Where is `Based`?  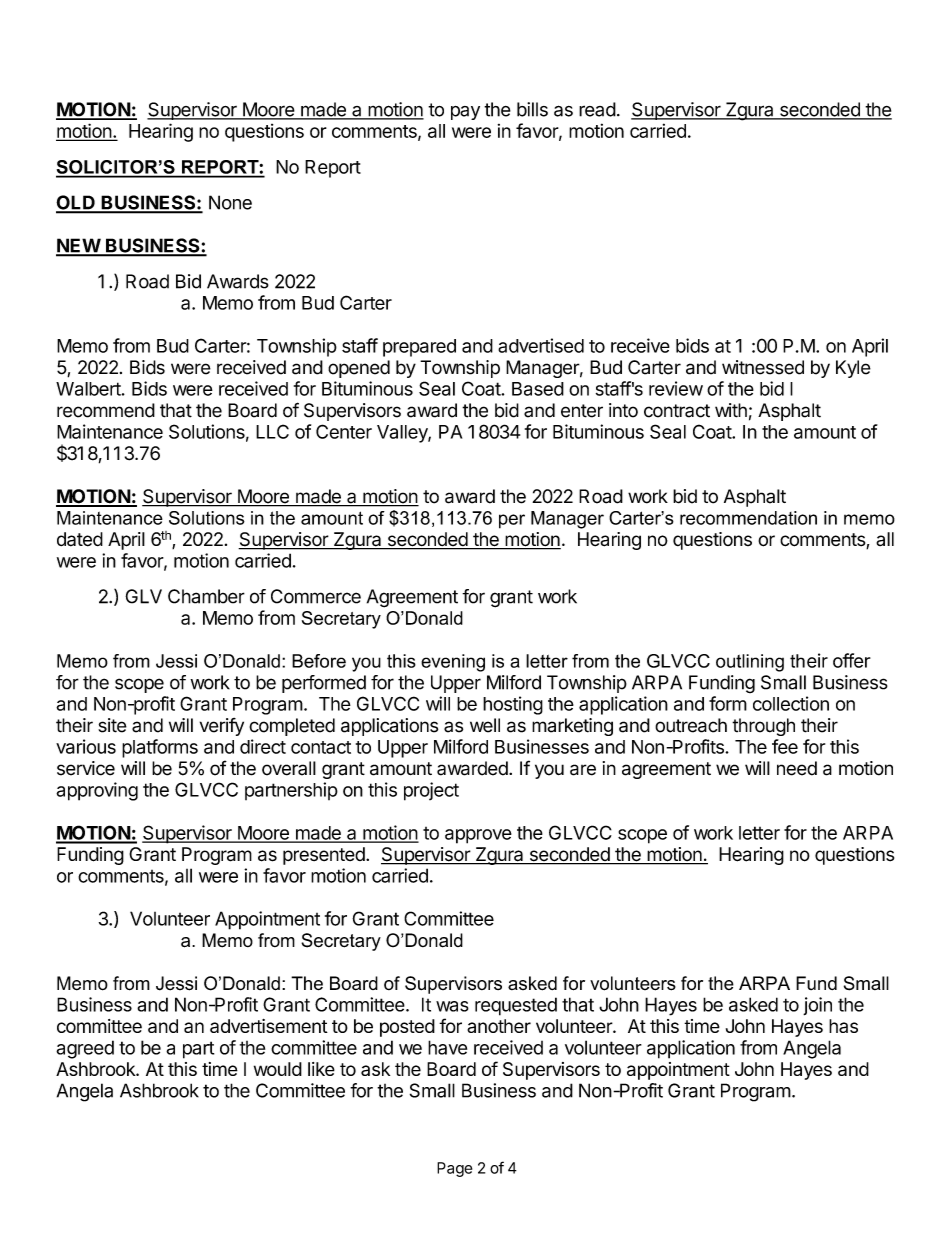
Based is located at coordinates (538, 389).
